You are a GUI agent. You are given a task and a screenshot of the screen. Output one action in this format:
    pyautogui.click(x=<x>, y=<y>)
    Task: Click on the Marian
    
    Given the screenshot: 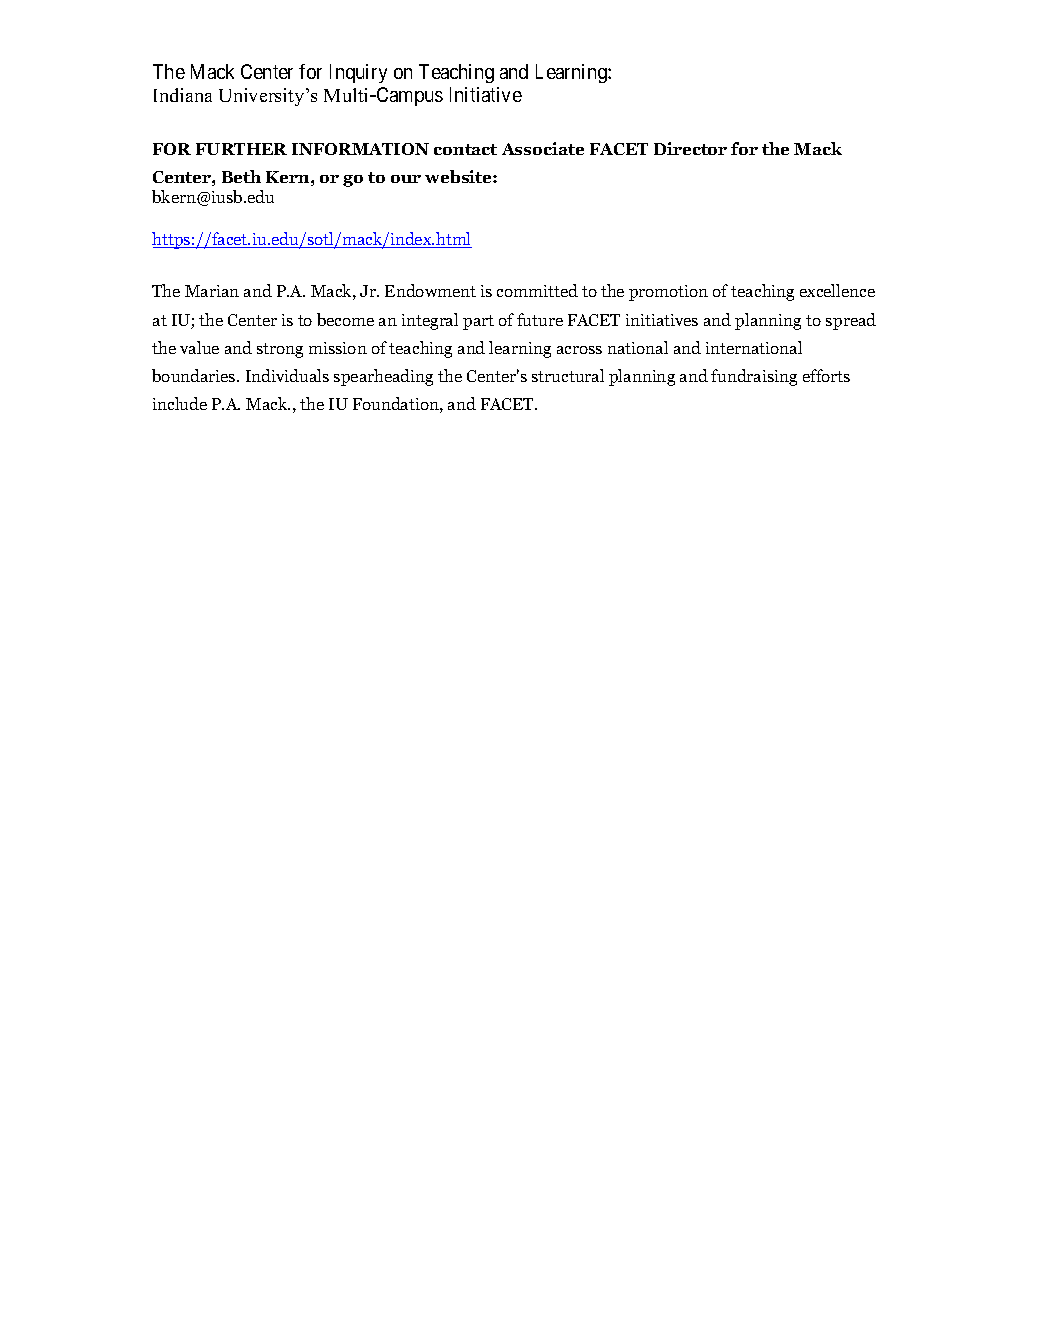 What is the action you would take?
    pyautogui.click(x=212, y=291)
